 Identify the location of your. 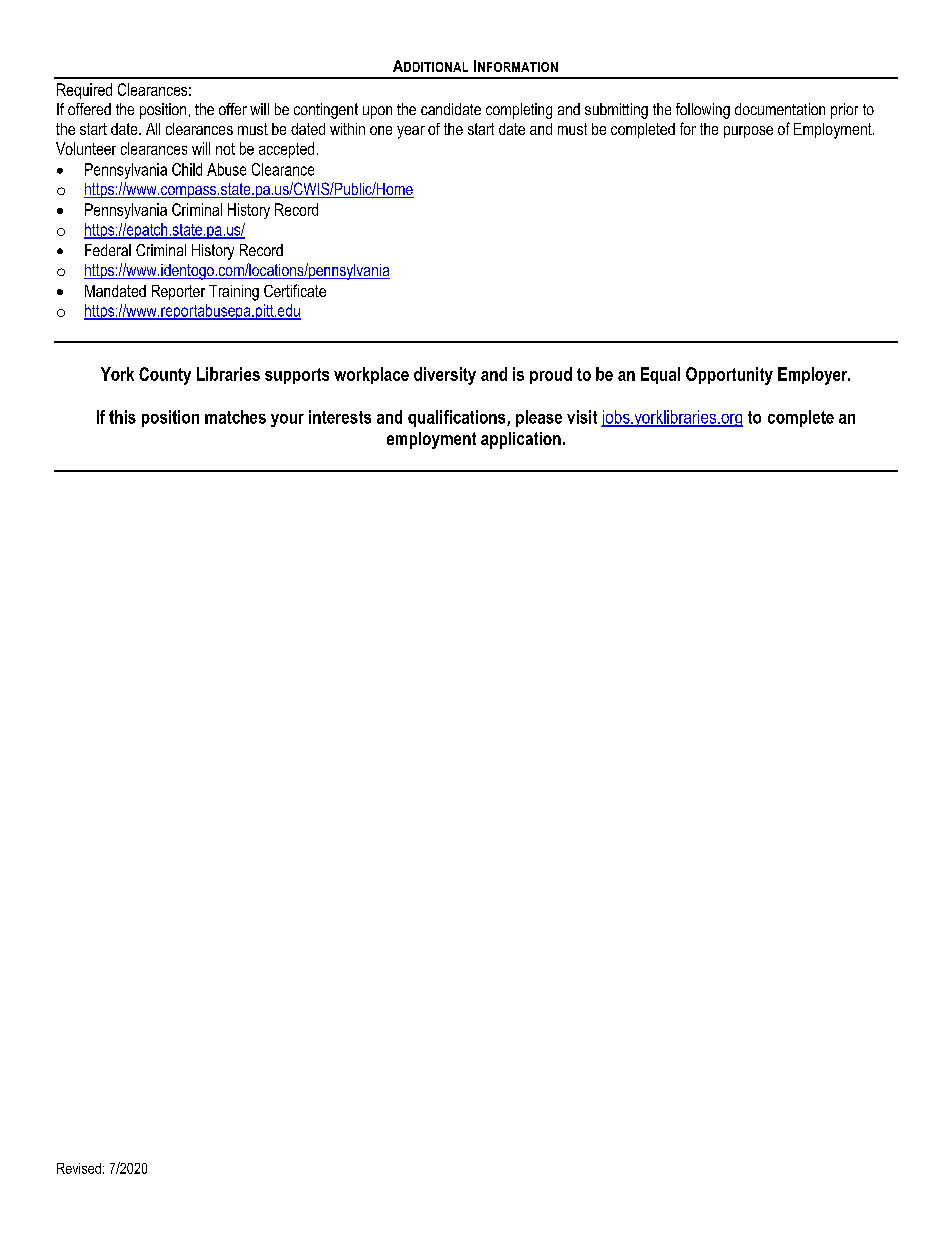
(287, 420).
